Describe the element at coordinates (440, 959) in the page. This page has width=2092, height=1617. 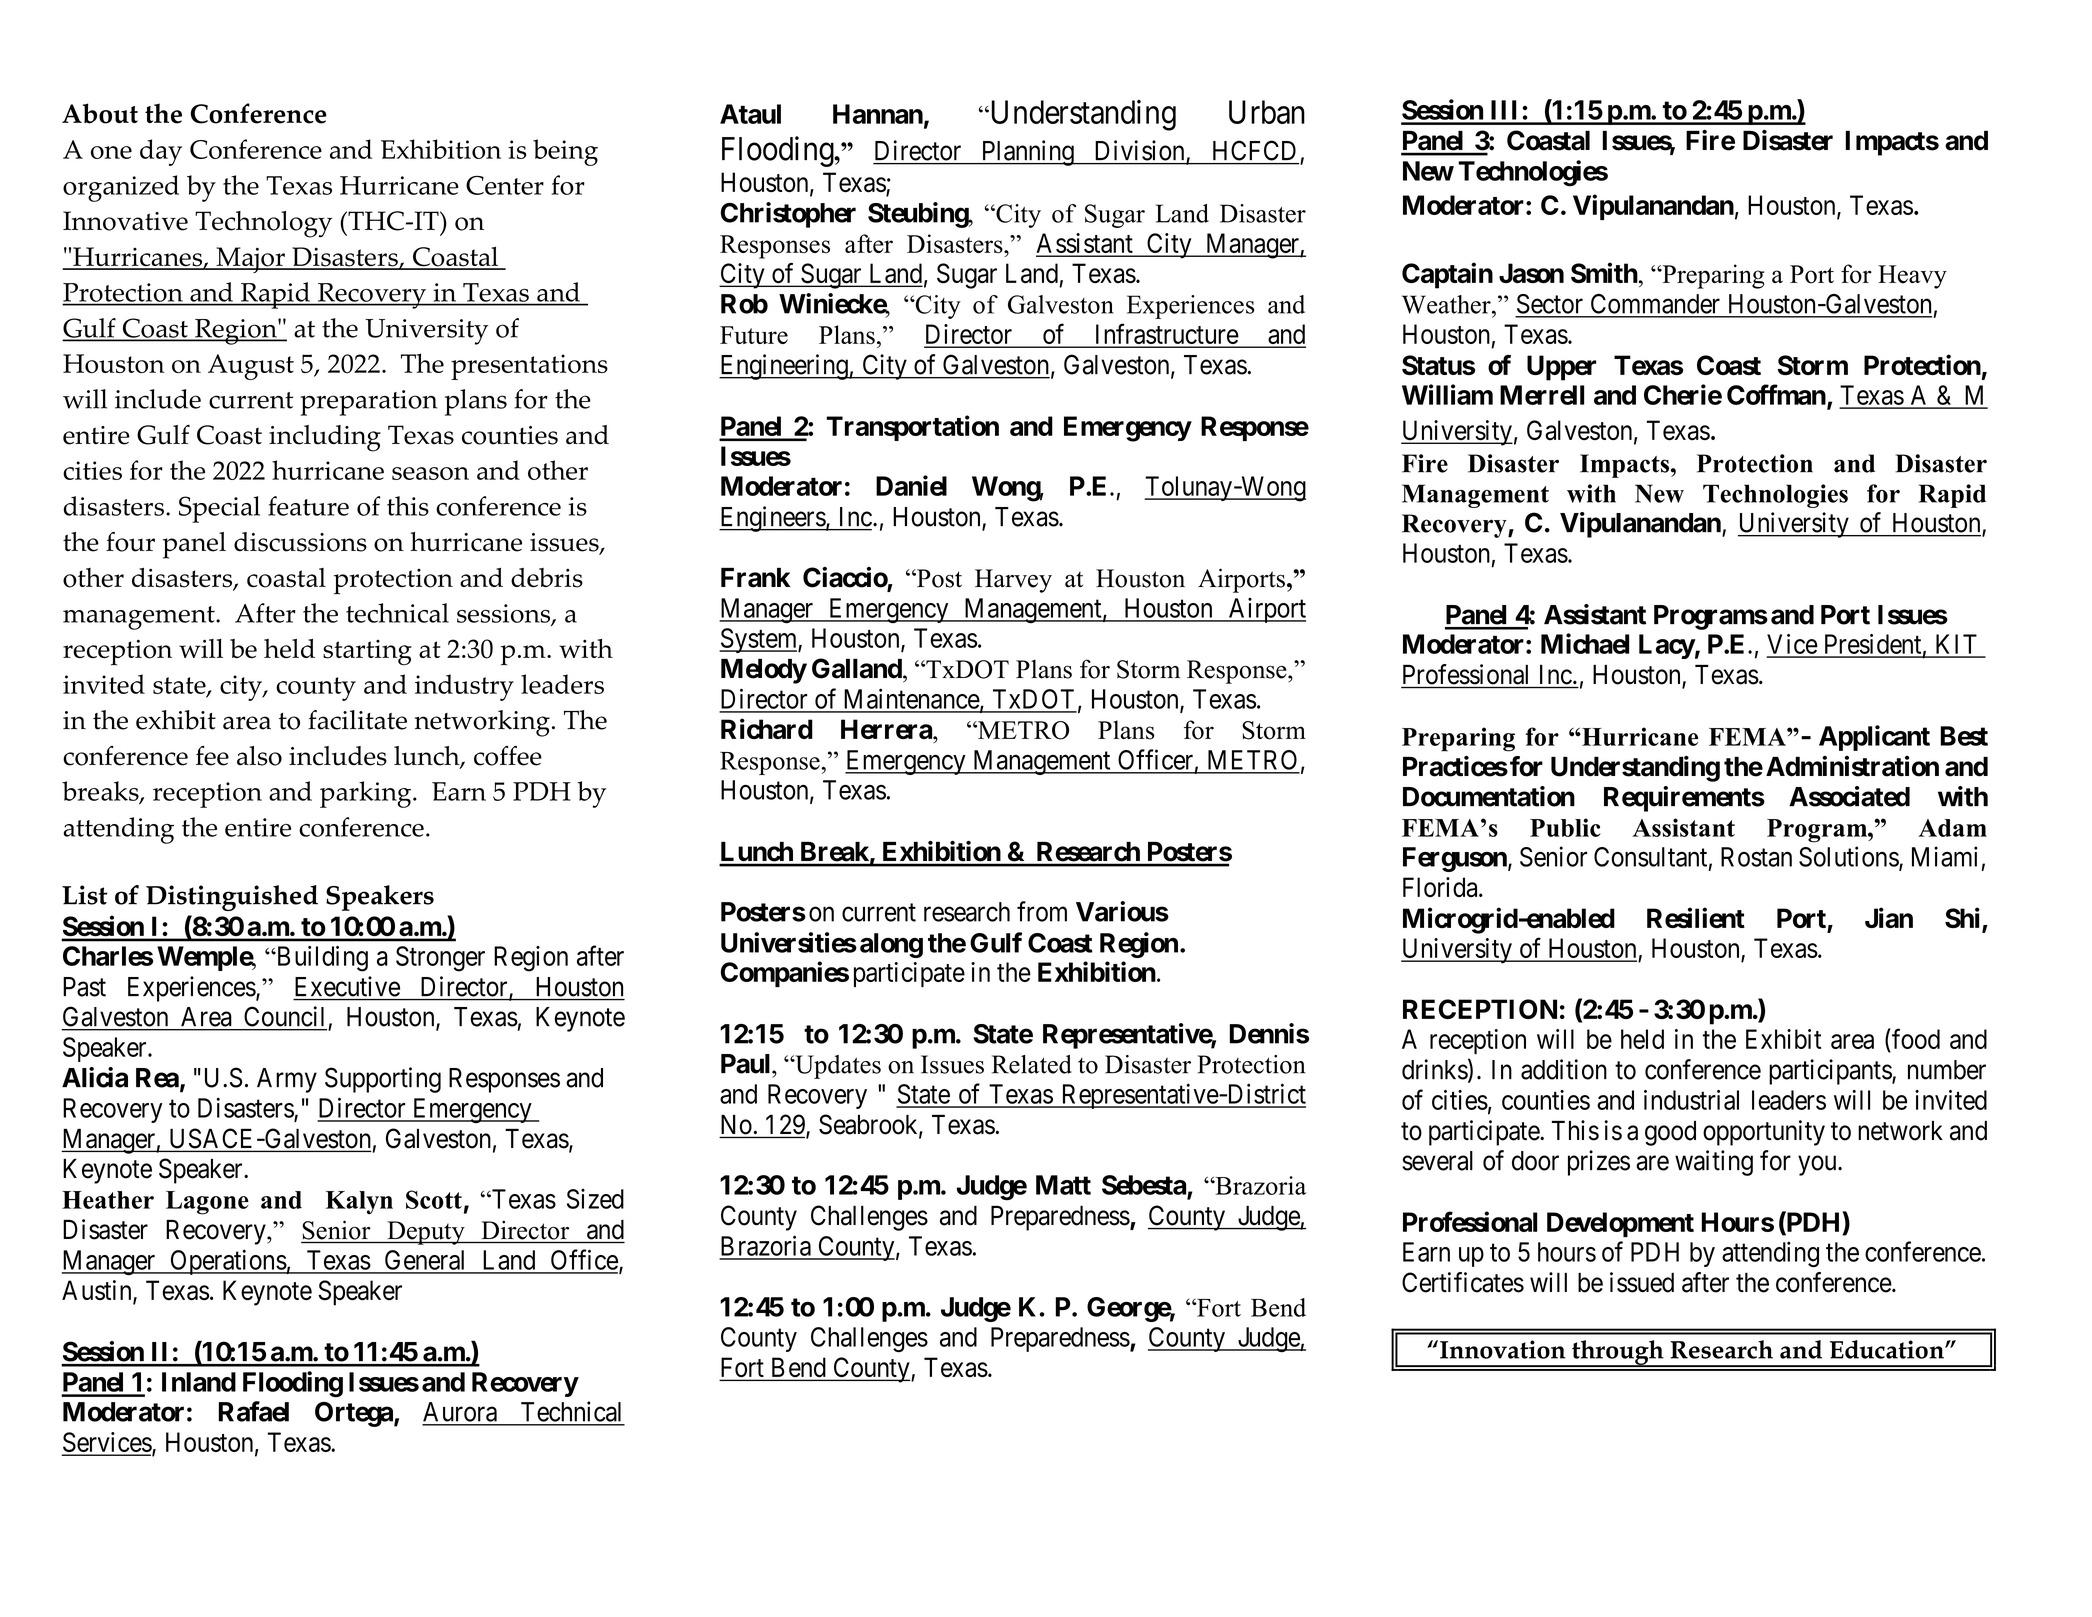
I see `Stronger` at that location.
